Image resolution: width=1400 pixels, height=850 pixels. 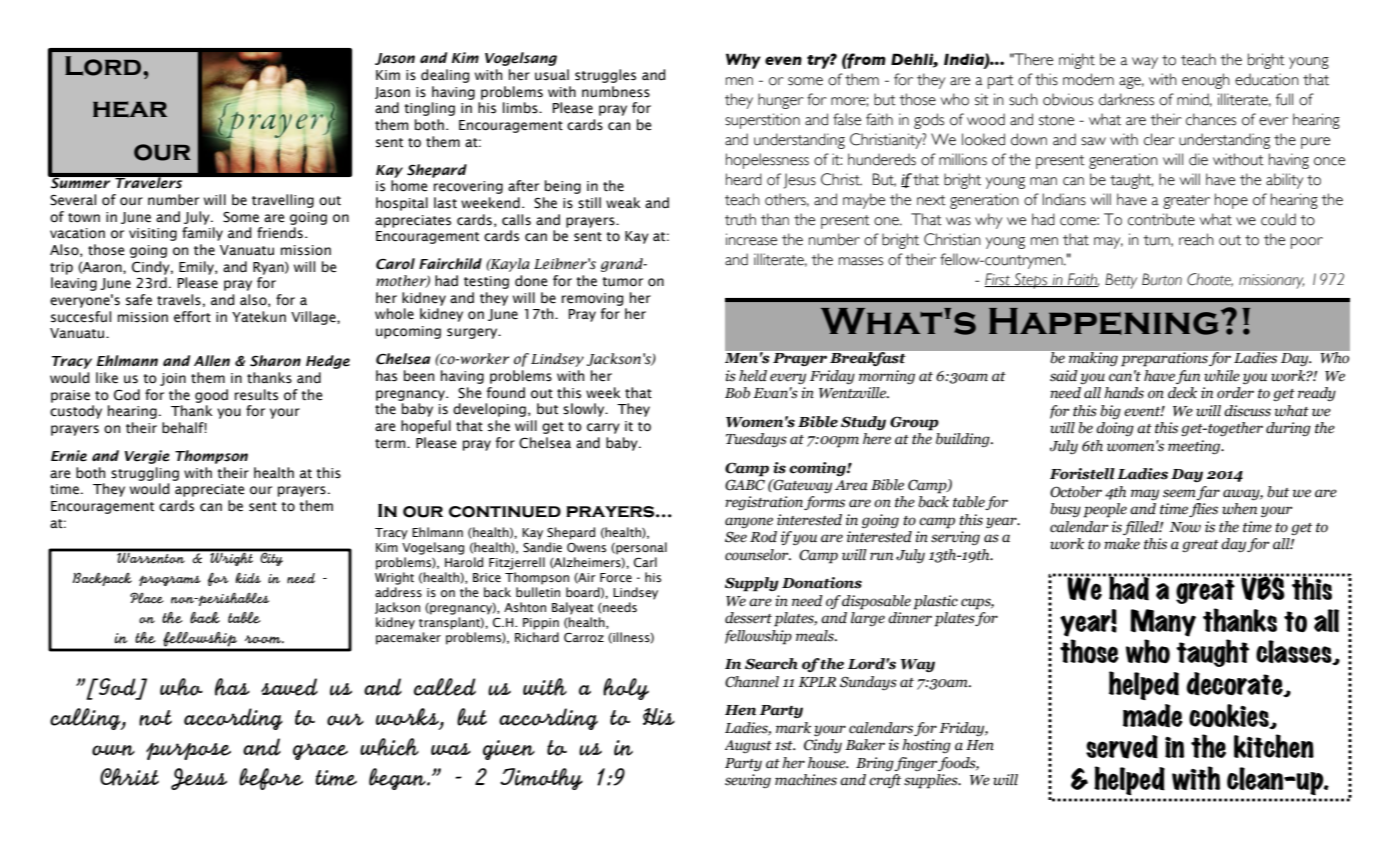 I want to click on contribute, so click(x=1161, y=219).
